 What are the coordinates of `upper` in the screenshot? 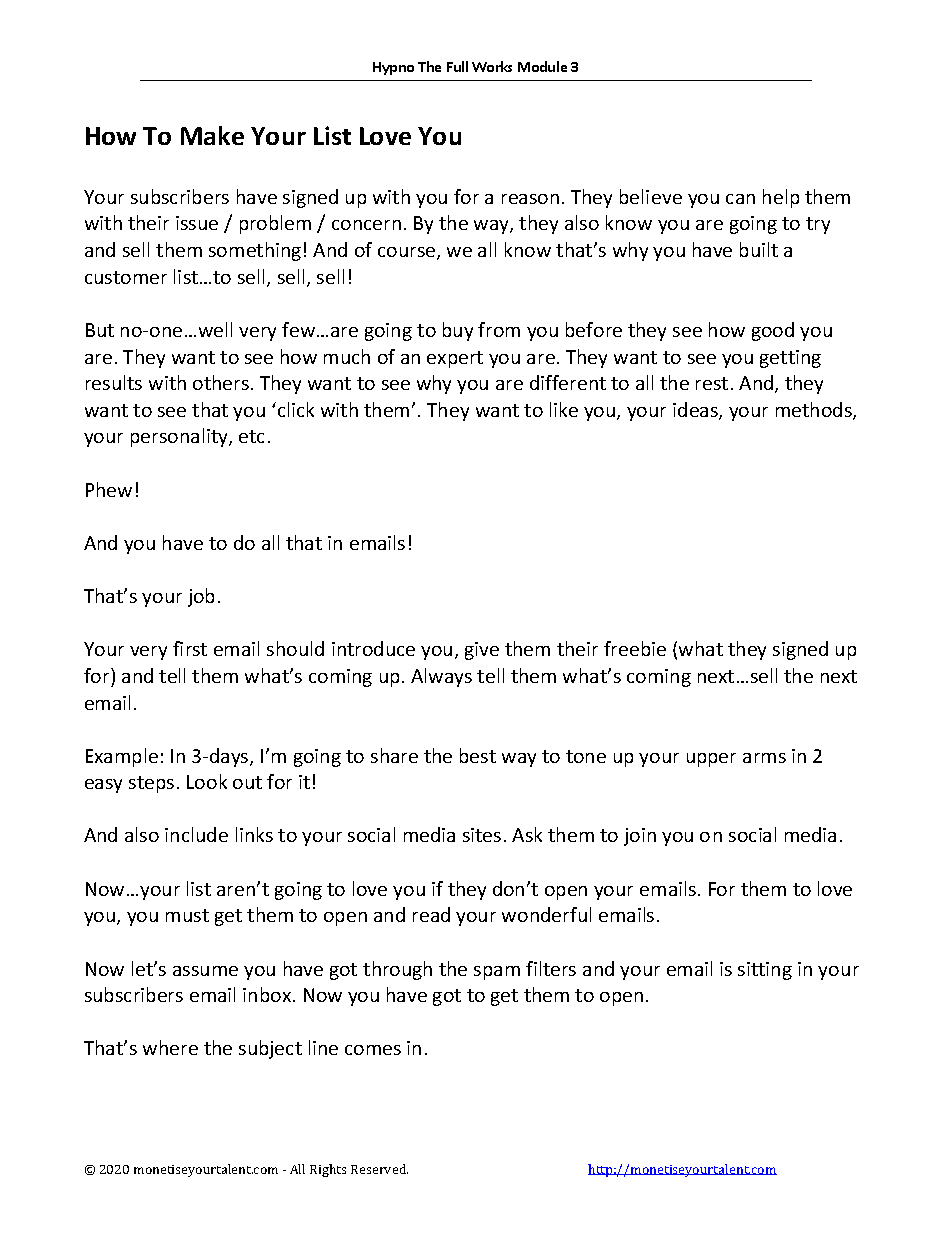 It's located at (711, 760).
